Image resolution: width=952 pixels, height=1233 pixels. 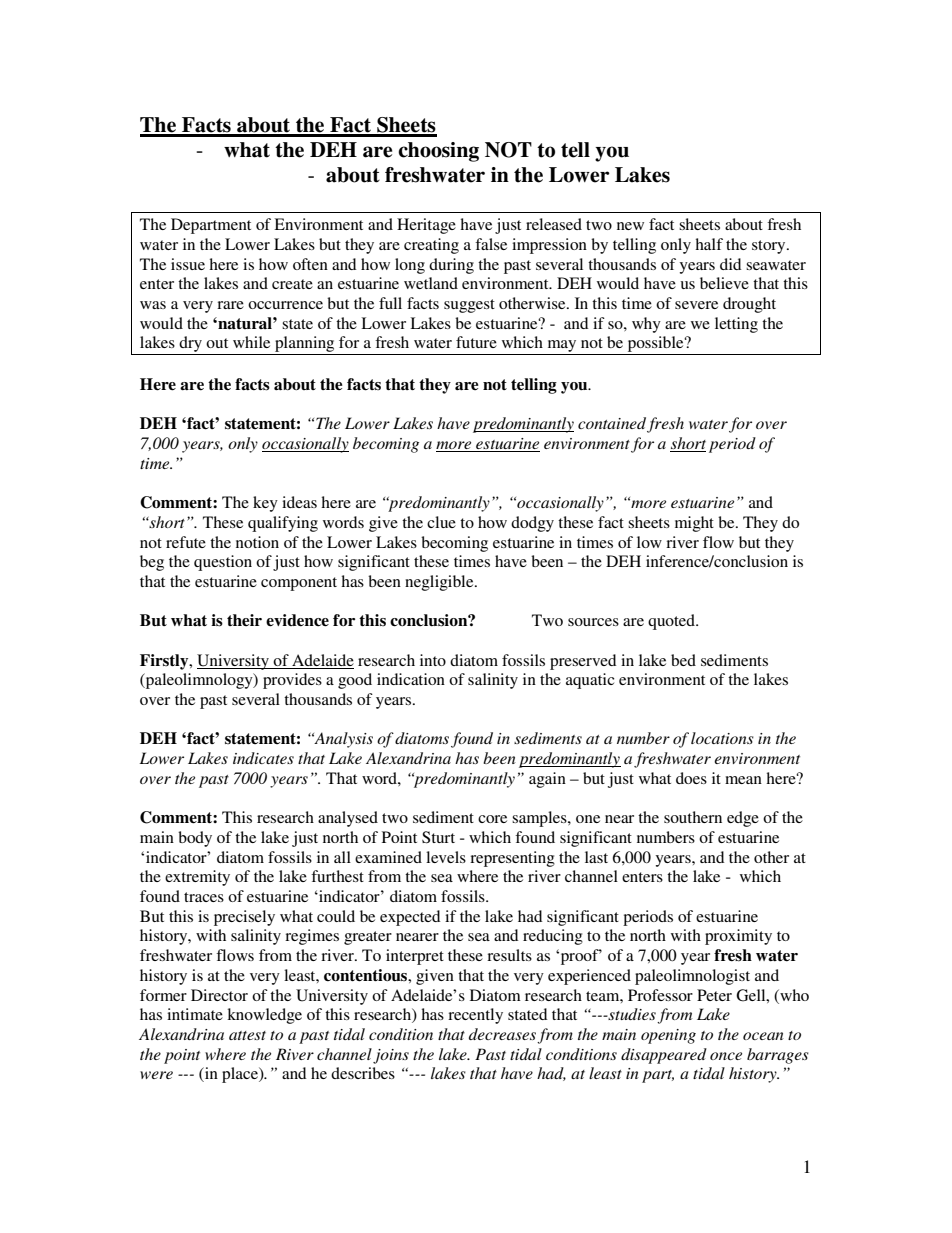 What do you see at coordinates (709, 244) in the screenshot?
I see `half` at bounding box center [709, 244].
